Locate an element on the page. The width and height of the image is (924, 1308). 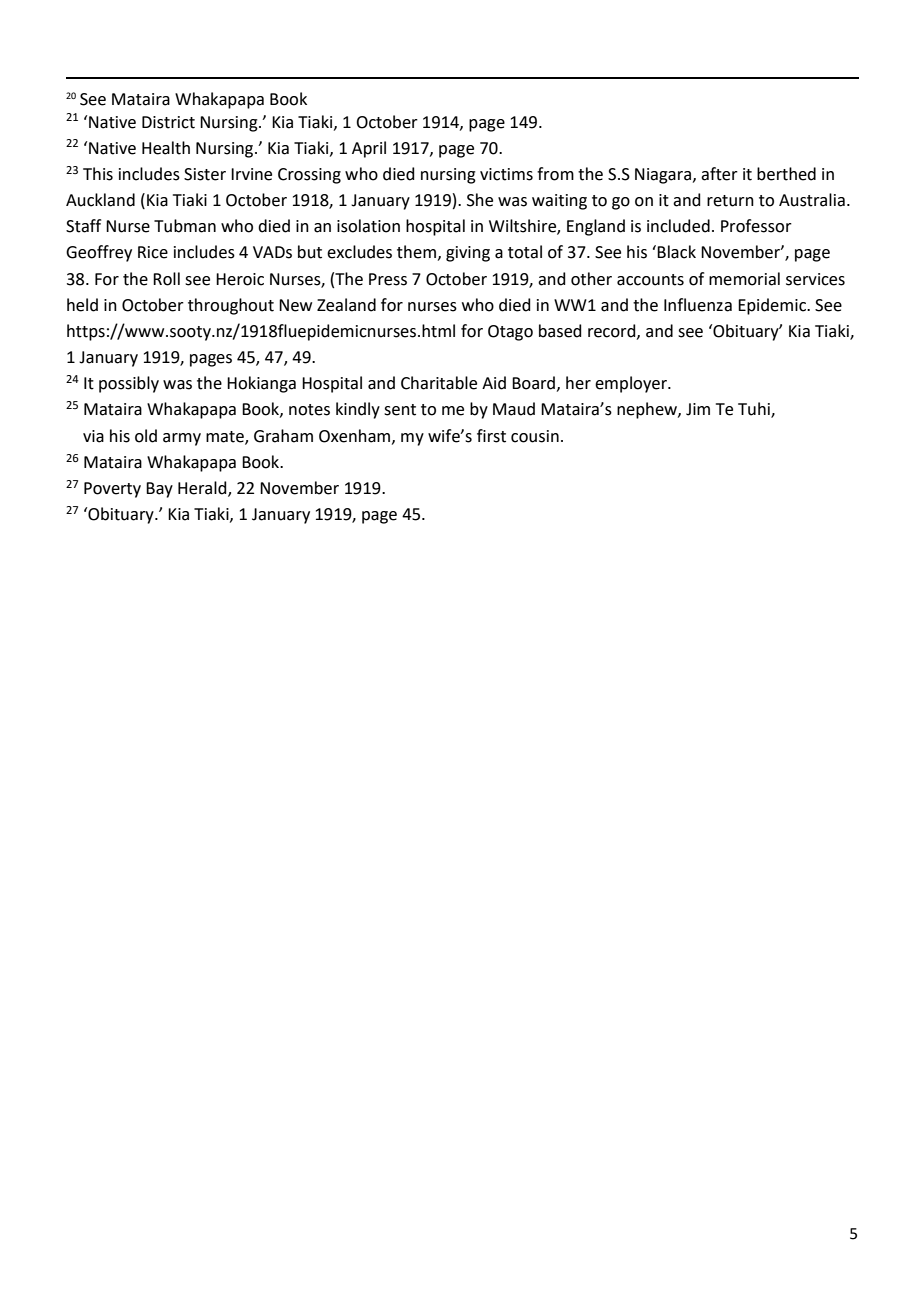
after is located at coordinates (719, 174).
